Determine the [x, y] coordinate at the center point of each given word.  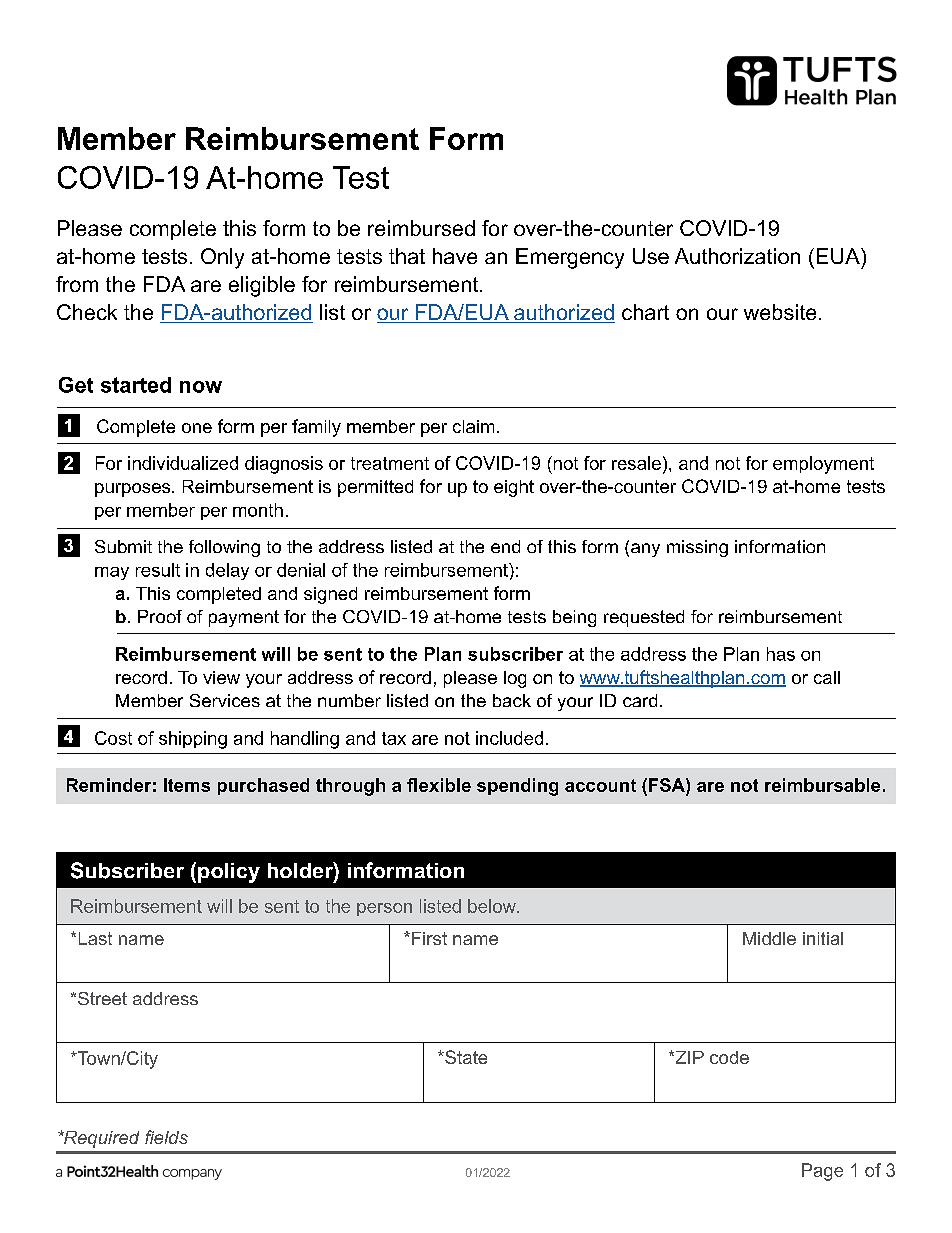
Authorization [737, 256]
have [455, 256]
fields [166, 1137]
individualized [183, 463]
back [512, 700]
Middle [769, 938]
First [429, 938]
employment [823, 465]
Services [225, 700]
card [640, 700]
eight [514, 488]
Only [222, 258]
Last [95, 938]
